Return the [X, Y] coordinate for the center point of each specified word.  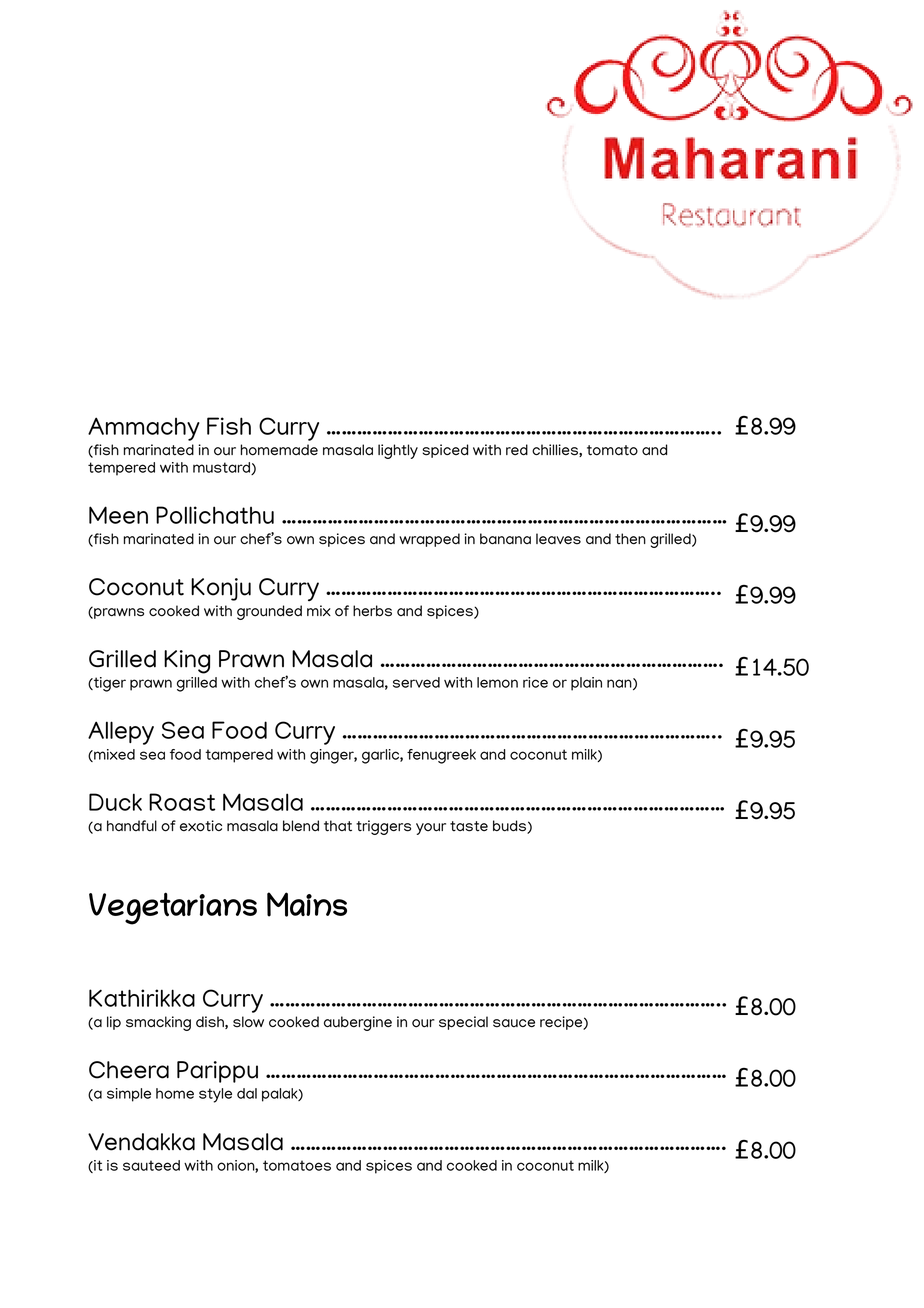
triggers [383, 827]
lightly [398, 451]
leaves [558, 539]
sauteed [151, 1165]
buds [510, 827]
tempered [121, 469]
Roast [182, 802]
